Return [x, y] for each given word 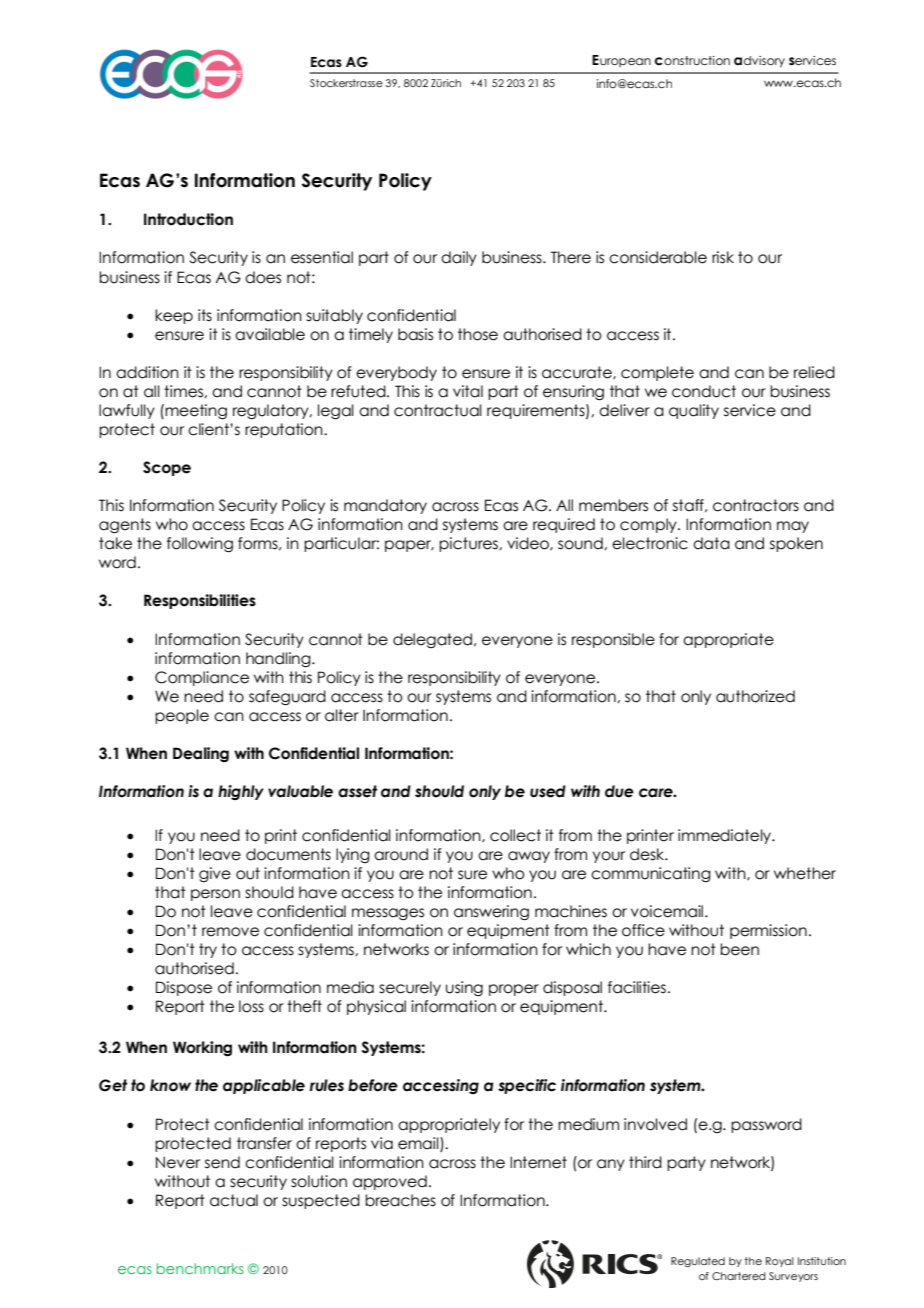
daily [459, 258]
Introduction [188, 219]
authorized [755, 696]
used [548, 791]
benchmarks [200, 1268]
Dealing [201, 754]
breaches [400, 1200]
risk [723, 257]
